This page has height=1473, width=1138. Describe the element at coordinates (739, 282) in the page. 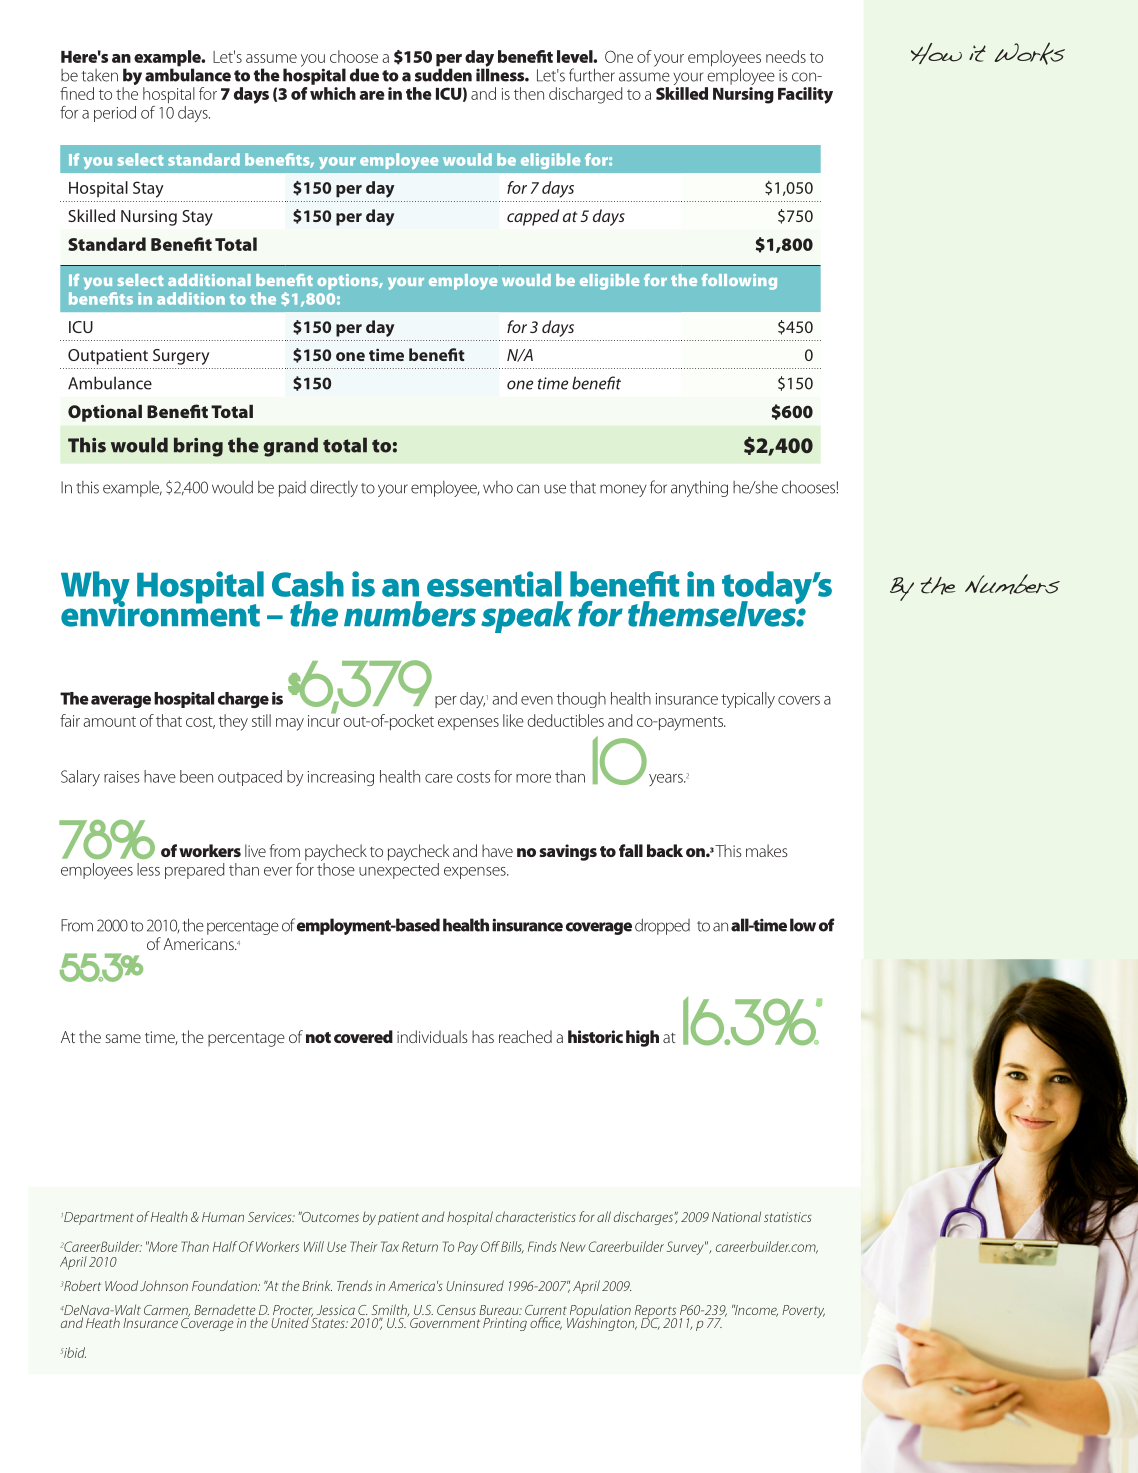

I see `following` at that location.
